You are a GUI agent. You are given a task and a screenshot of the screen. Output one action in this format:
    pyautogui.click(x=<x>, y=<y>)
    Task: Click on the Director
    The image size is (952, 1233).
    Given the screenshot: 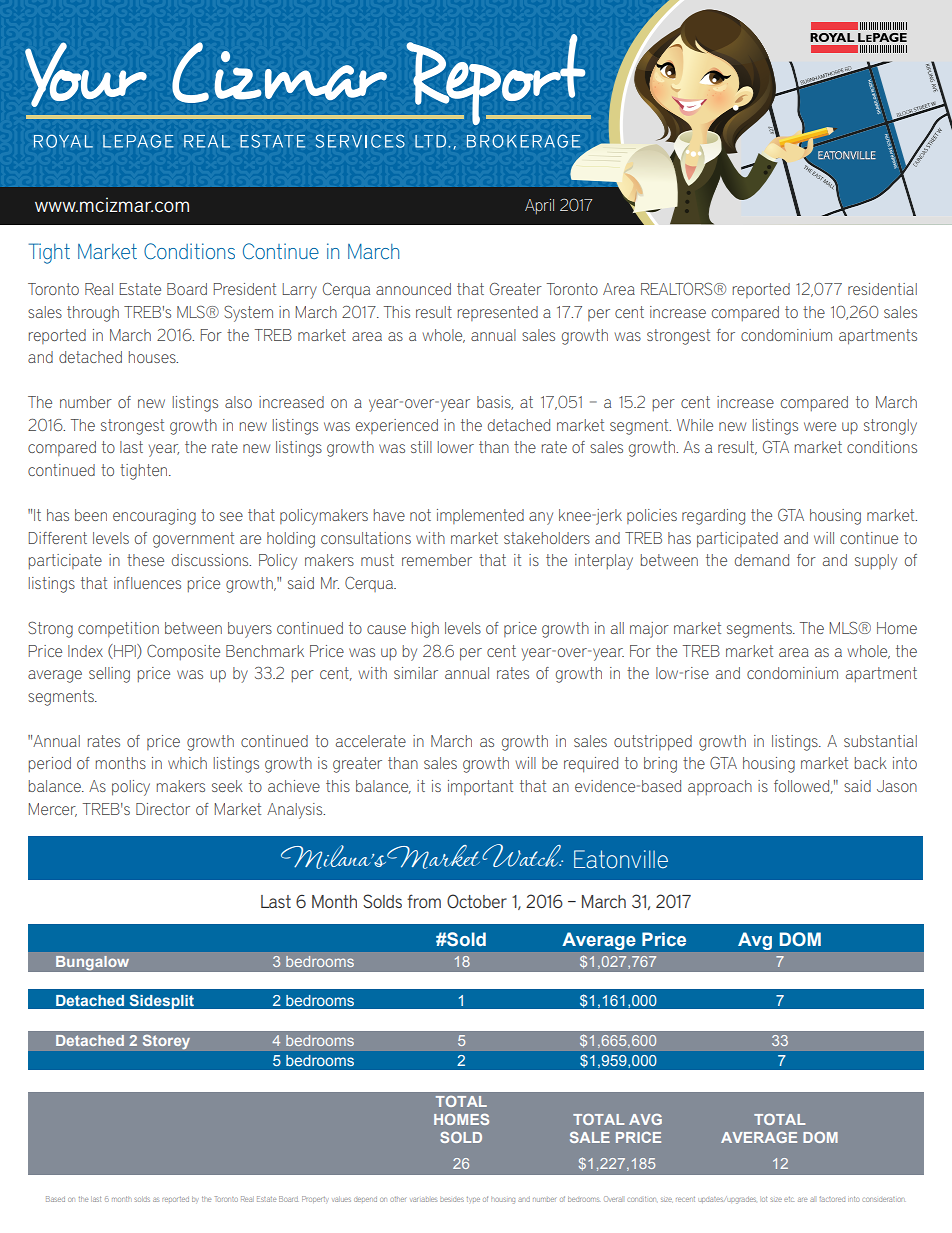 What is the action you would take?
    pyautogui.click(x=163, y=809)
